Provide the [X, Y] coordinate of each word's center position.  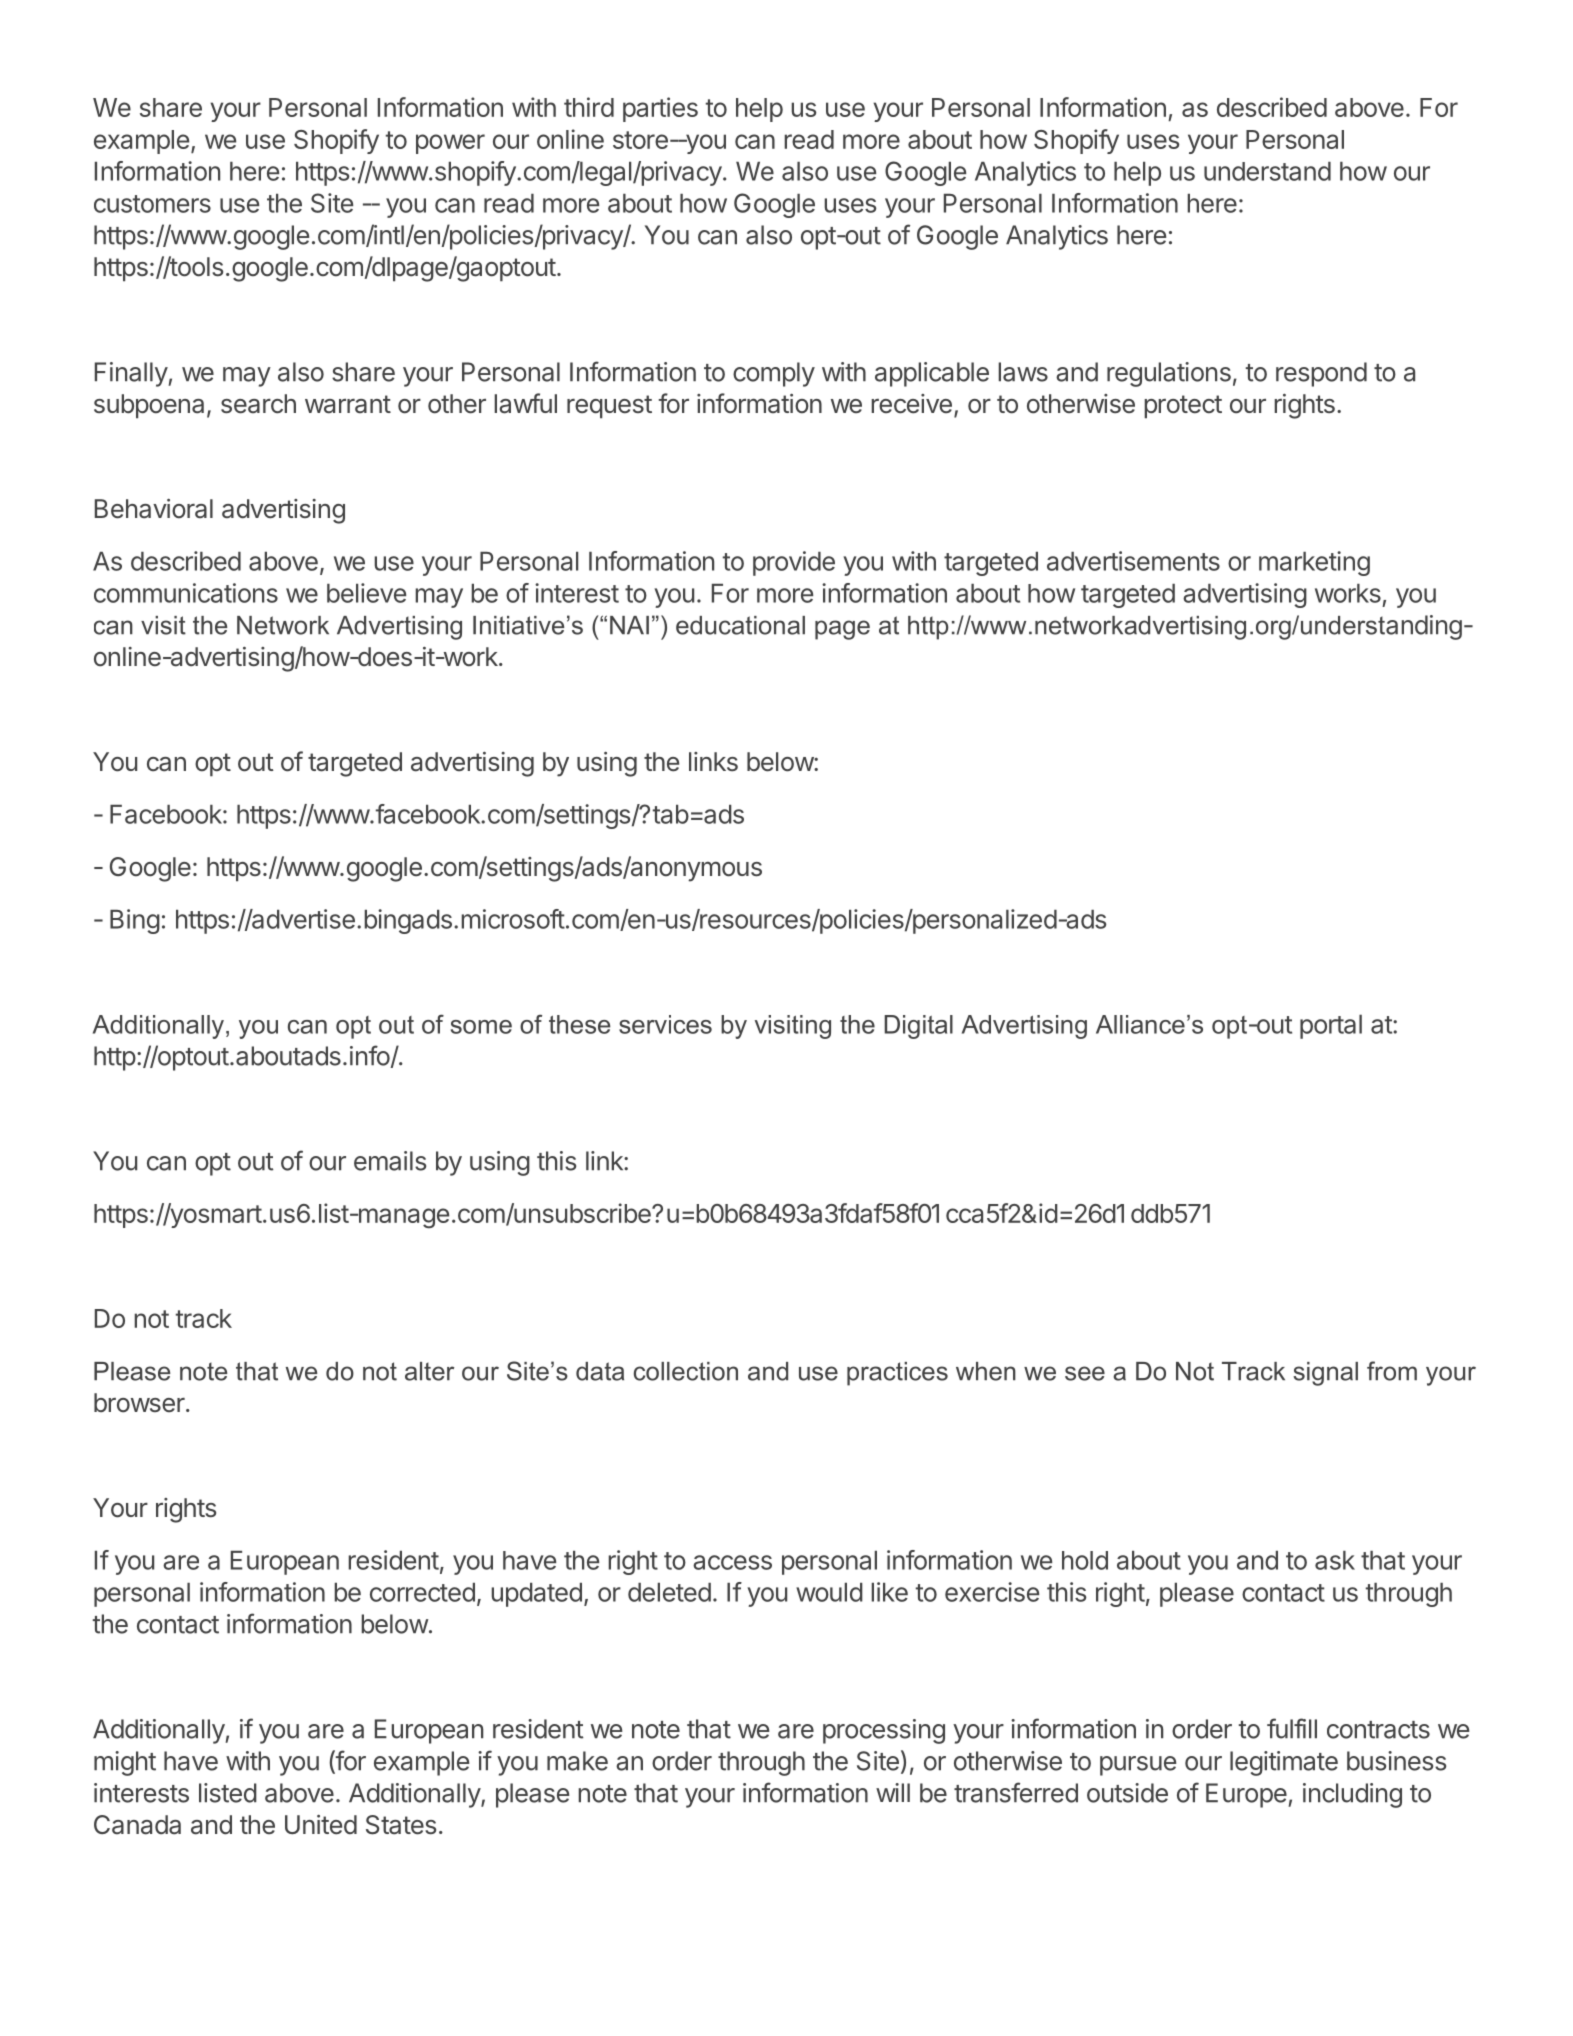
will [893, 1792]
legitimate [1284, 1763]
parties [660, 109]
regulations [1169, 374]
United [321, 1825]
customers [152, 204]
